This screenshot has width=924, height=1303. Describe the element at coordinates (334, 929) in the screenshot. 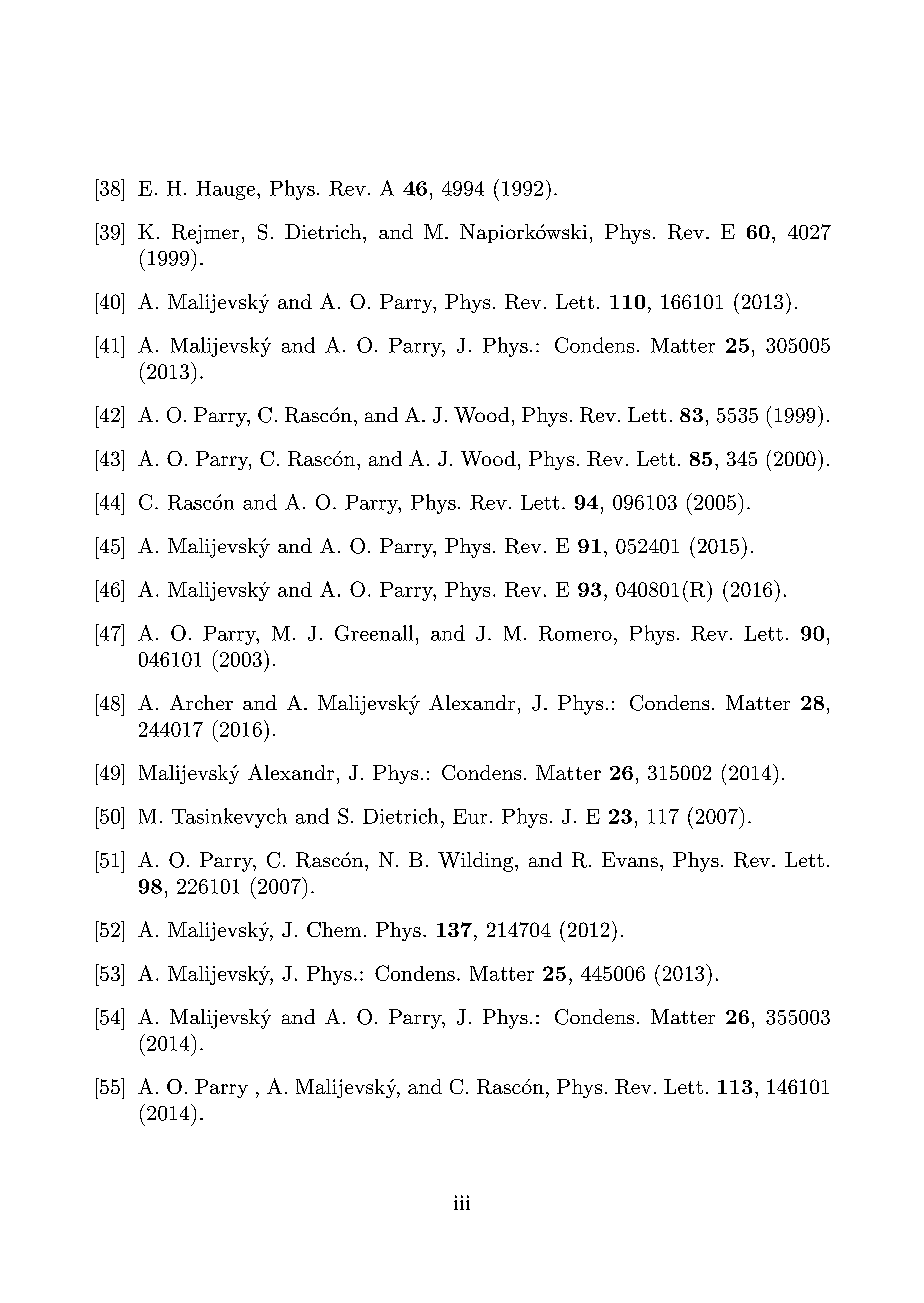

I see `Chem` at that location.
